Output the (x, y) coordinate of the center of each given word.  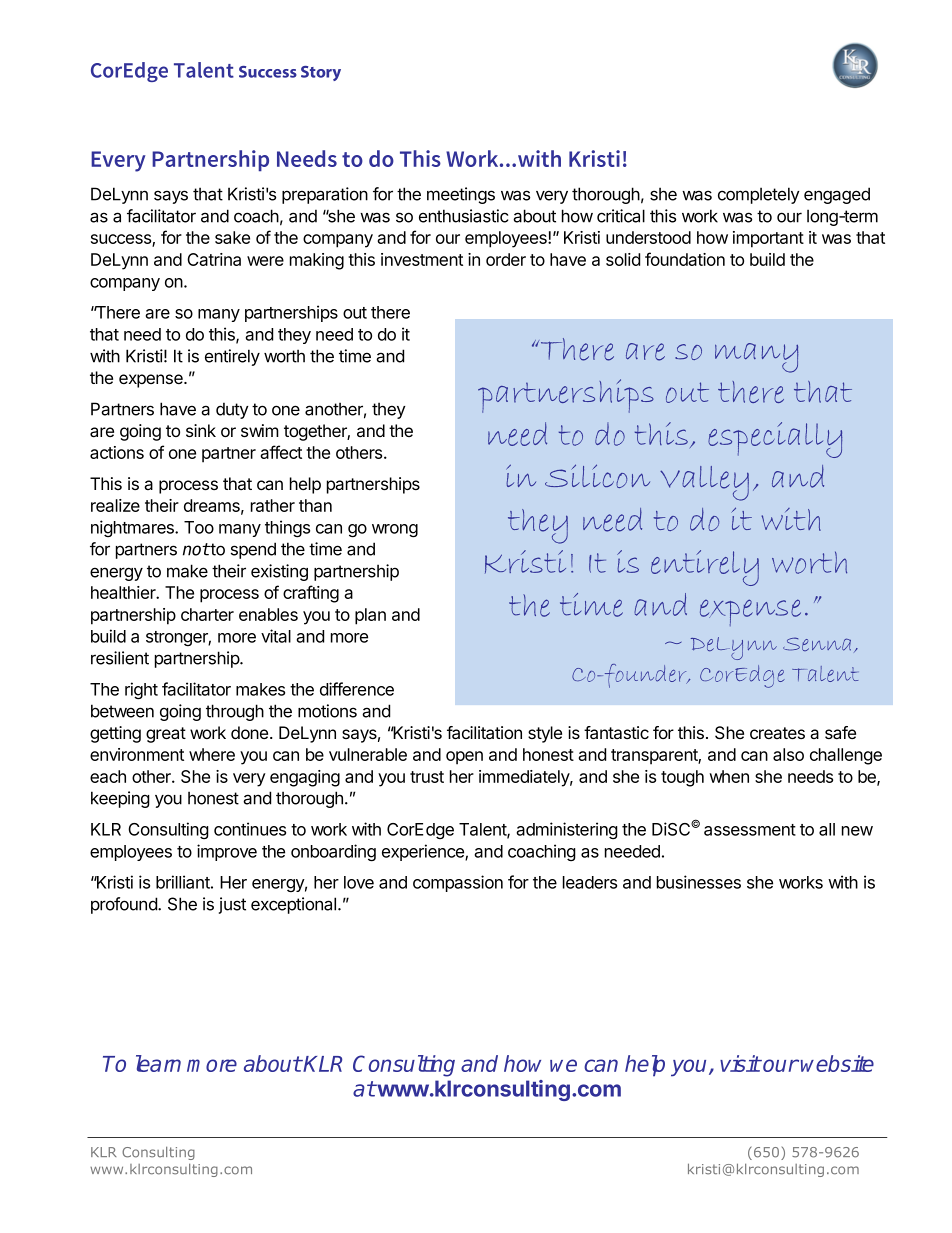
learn (158, 1063)
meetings (461, 195)
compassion (458, 883)
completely (759, 195)
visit (740, 1063)
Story (321, 73)
